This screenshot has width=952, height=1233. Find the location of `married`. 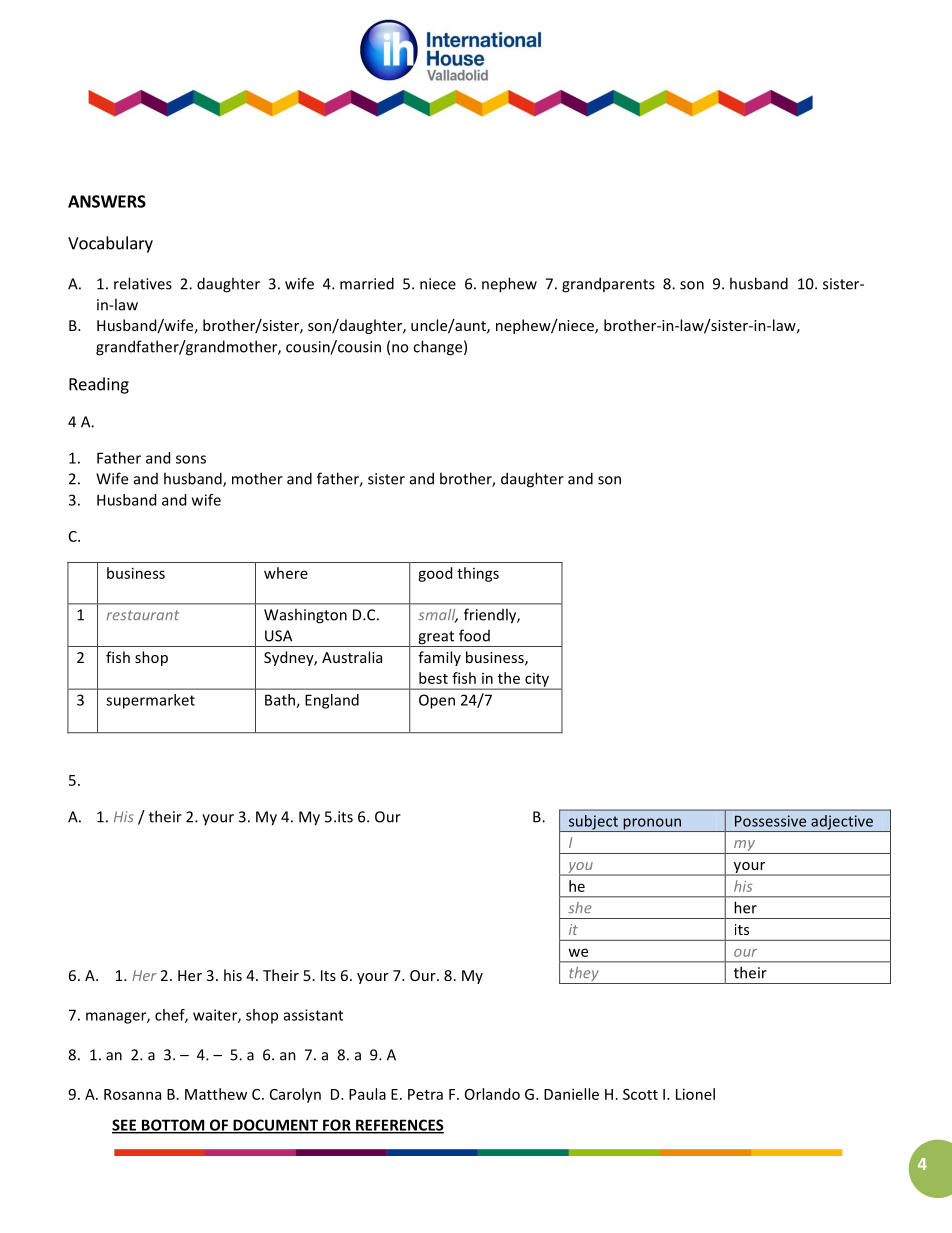

married is located at coordinates (367, 283).
